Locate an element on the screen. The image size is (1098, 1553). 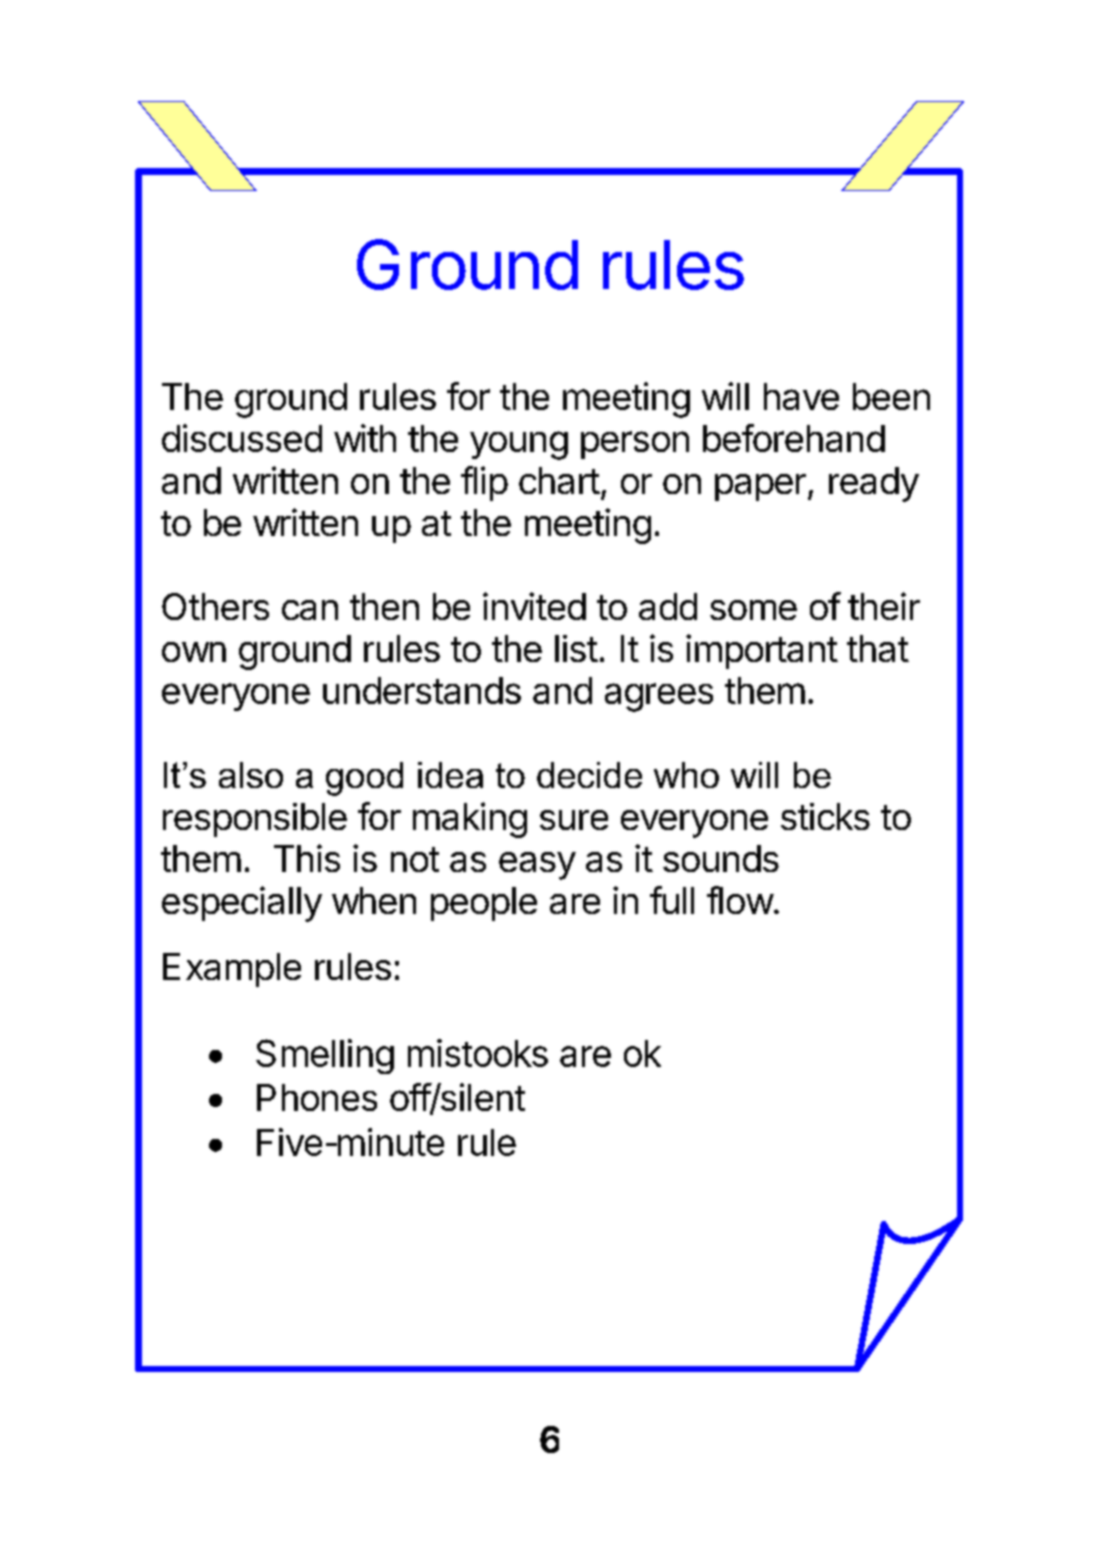
sticks is located at coordinates (825, 816).
